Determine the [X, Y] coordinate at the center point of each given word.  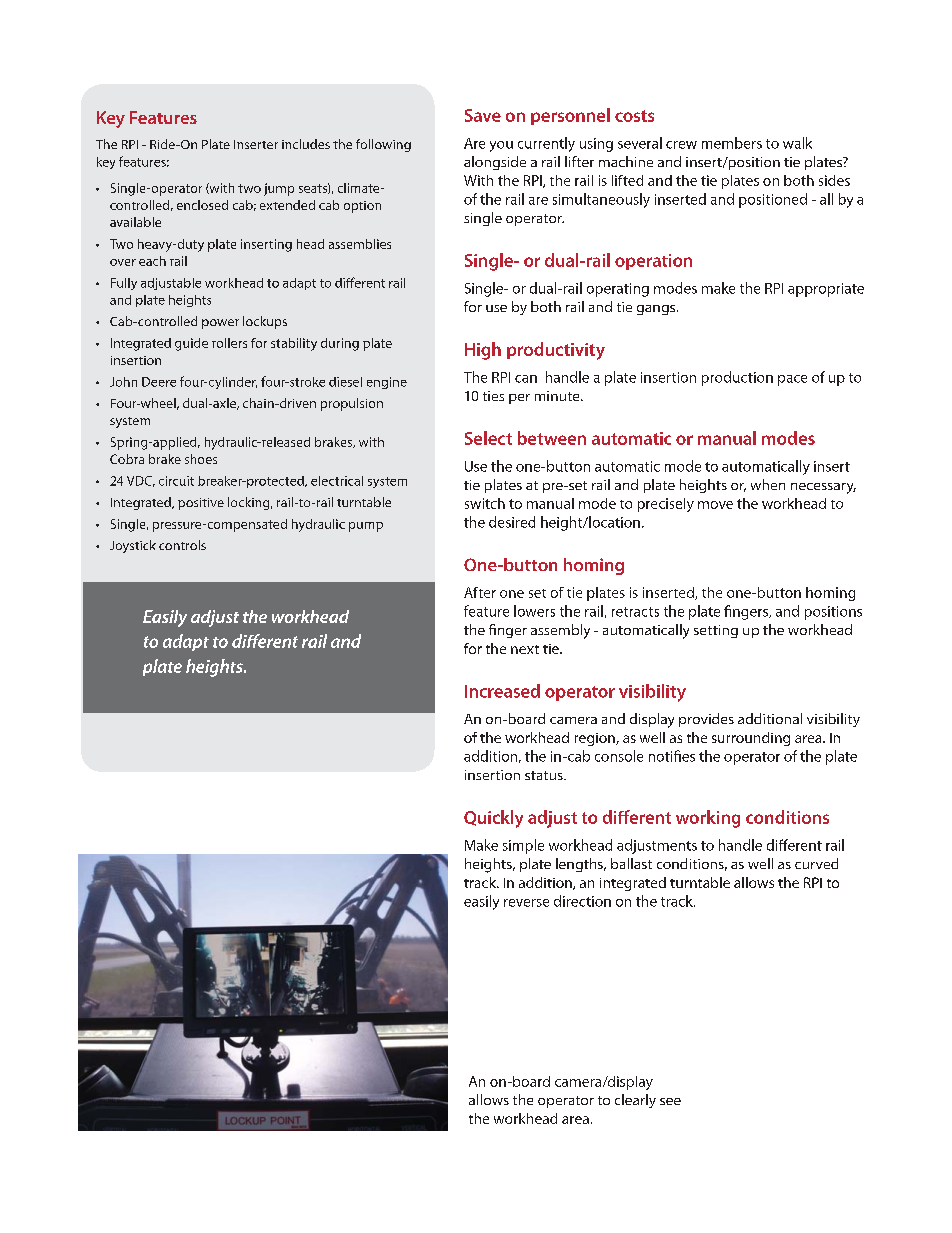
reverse [526, 903]
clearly [635, 1101]
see [670, 1101]
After [480, 592]
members [732, 143]
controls [182, 545]
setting [716, 631]
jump [279, 189]
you [501, 146]
